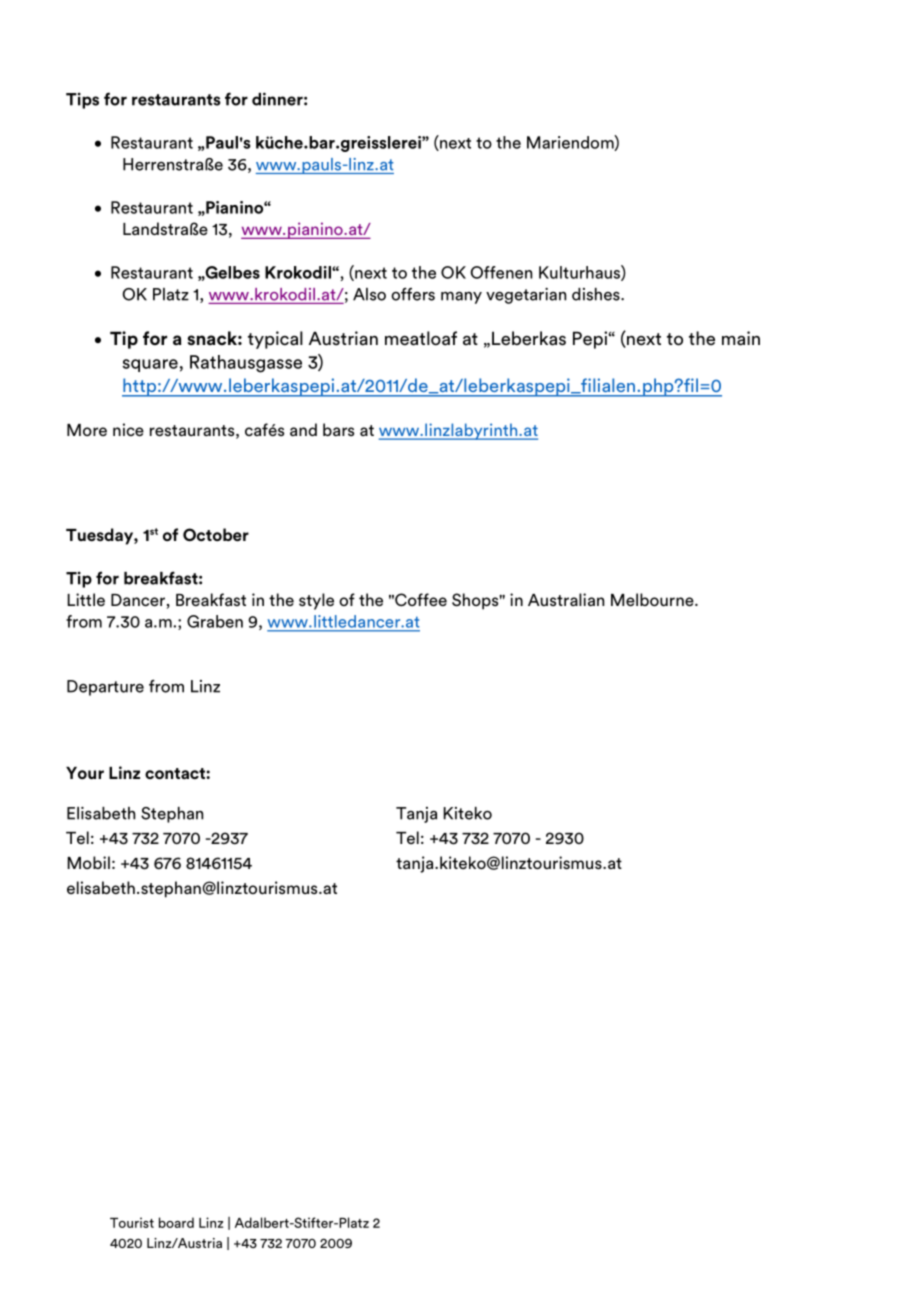  I want to click on contact, so click(176, 774).
